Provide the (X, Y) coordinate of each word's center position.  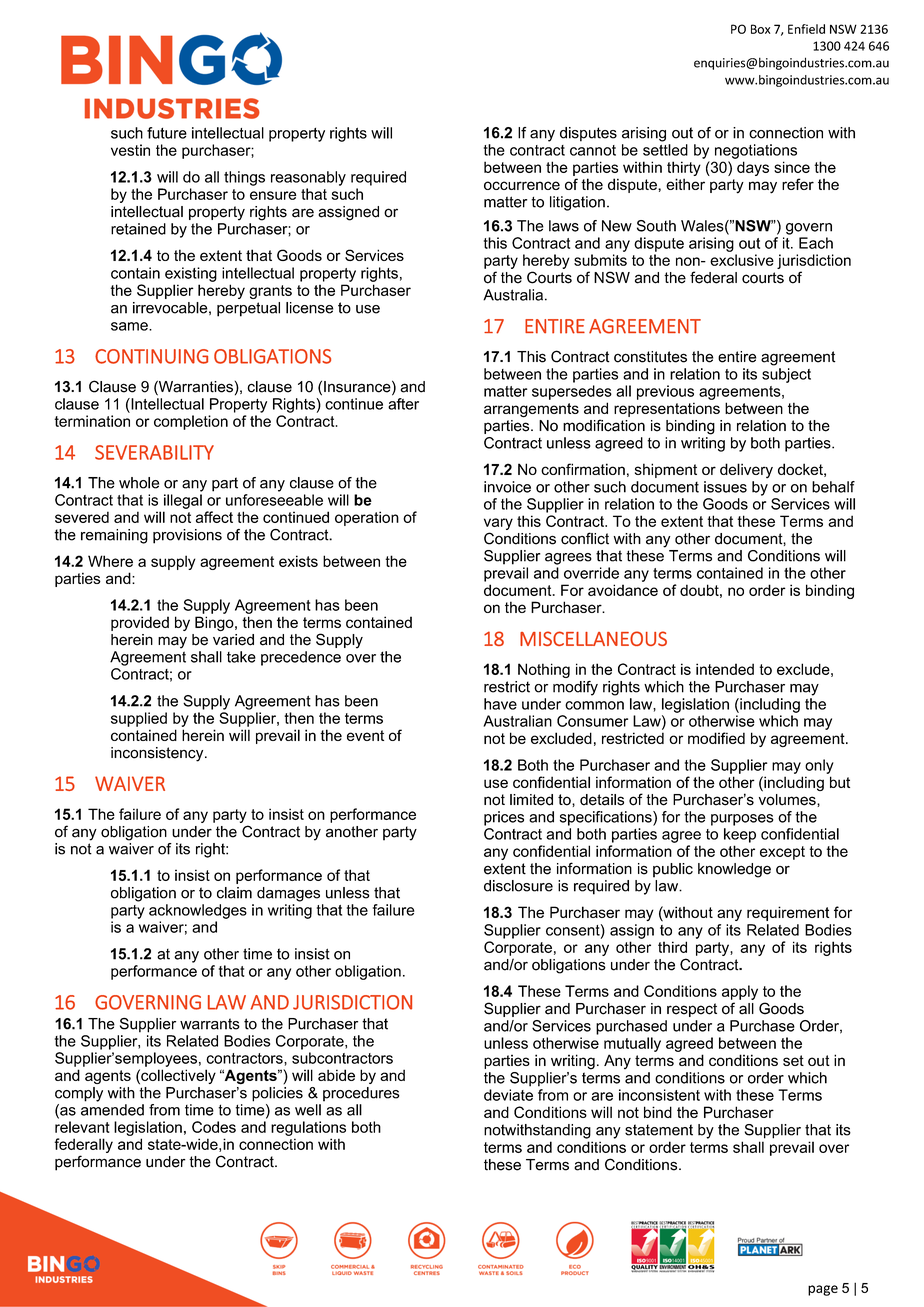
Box (761, 29)
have (500, 704)
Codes (214, 1127)
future (167, 133)
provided (140, 623)
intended (725, 669)
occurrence (522, 185)
